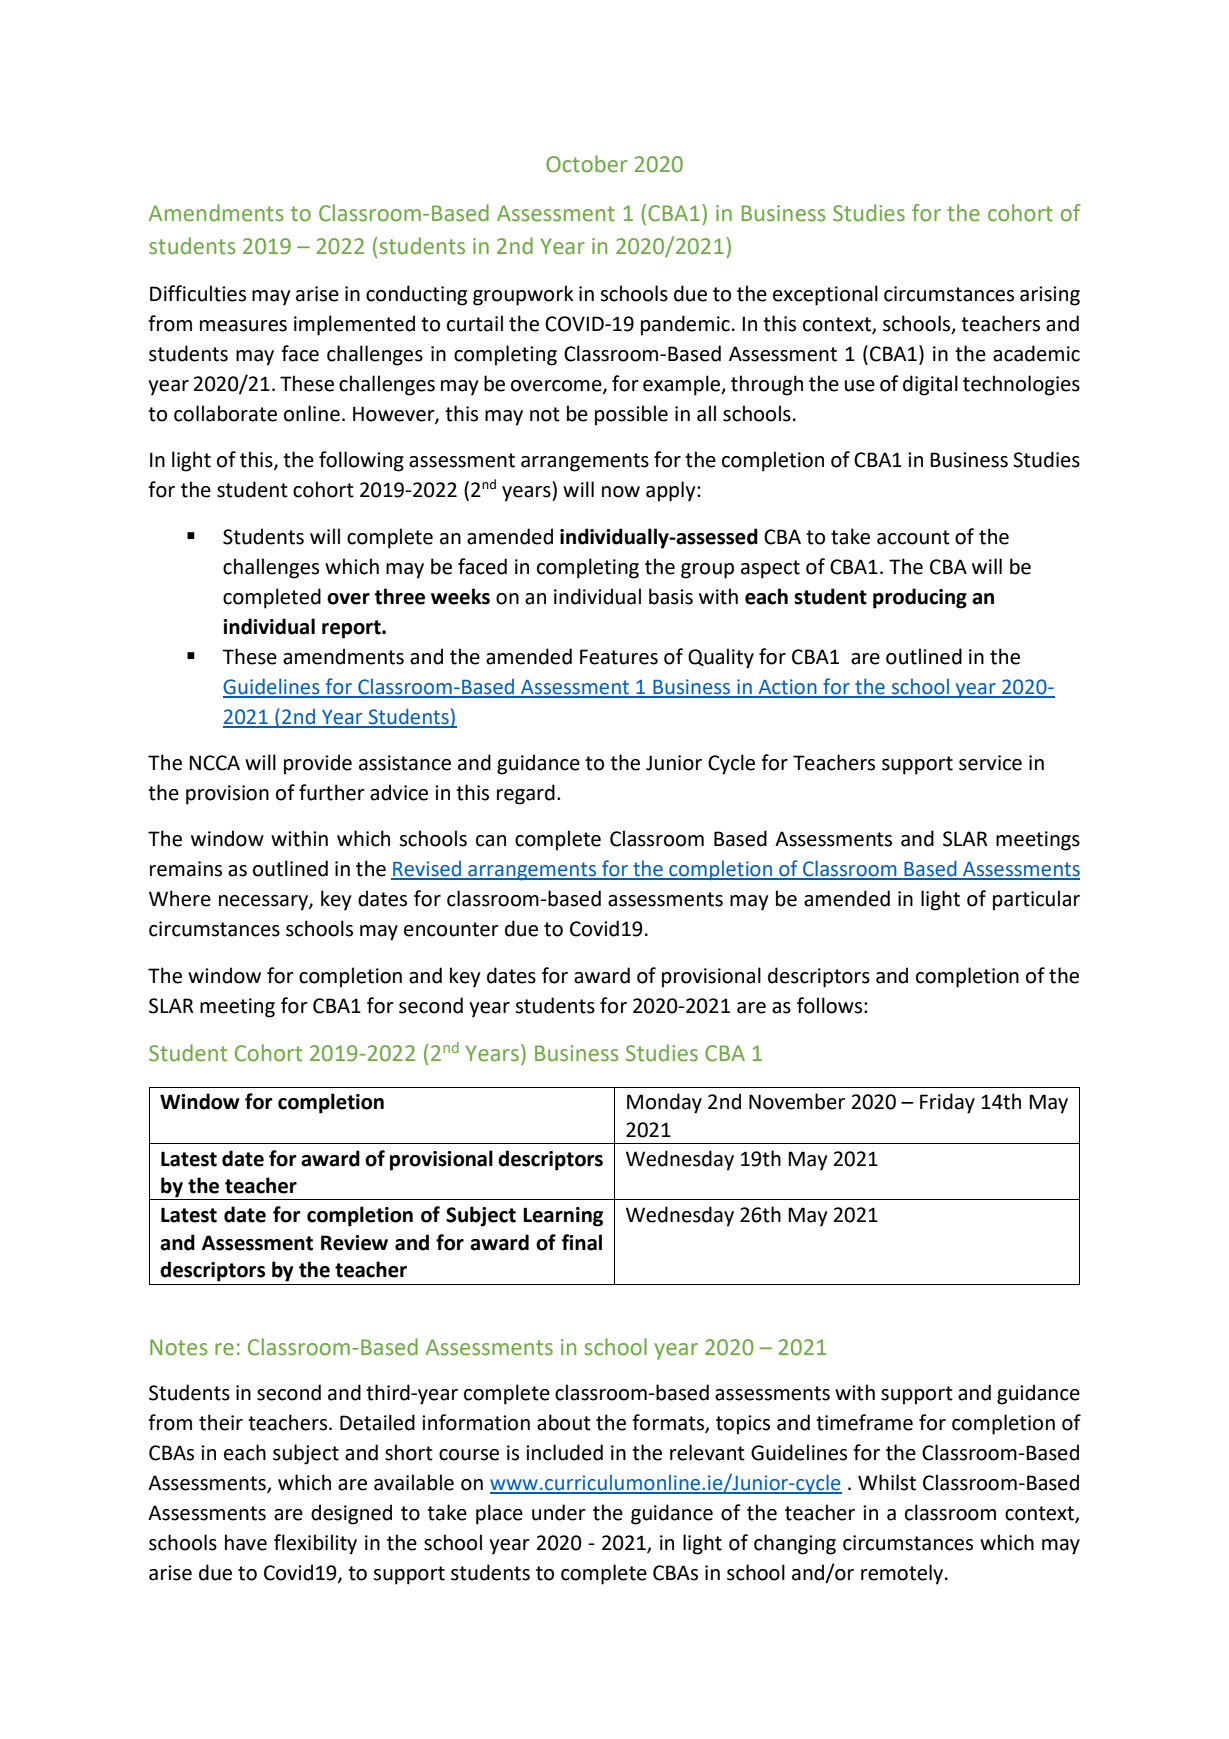 Image resolution: width=1229 pixels, height=1739 pixels. I want to click on following, so click(361, 461).
